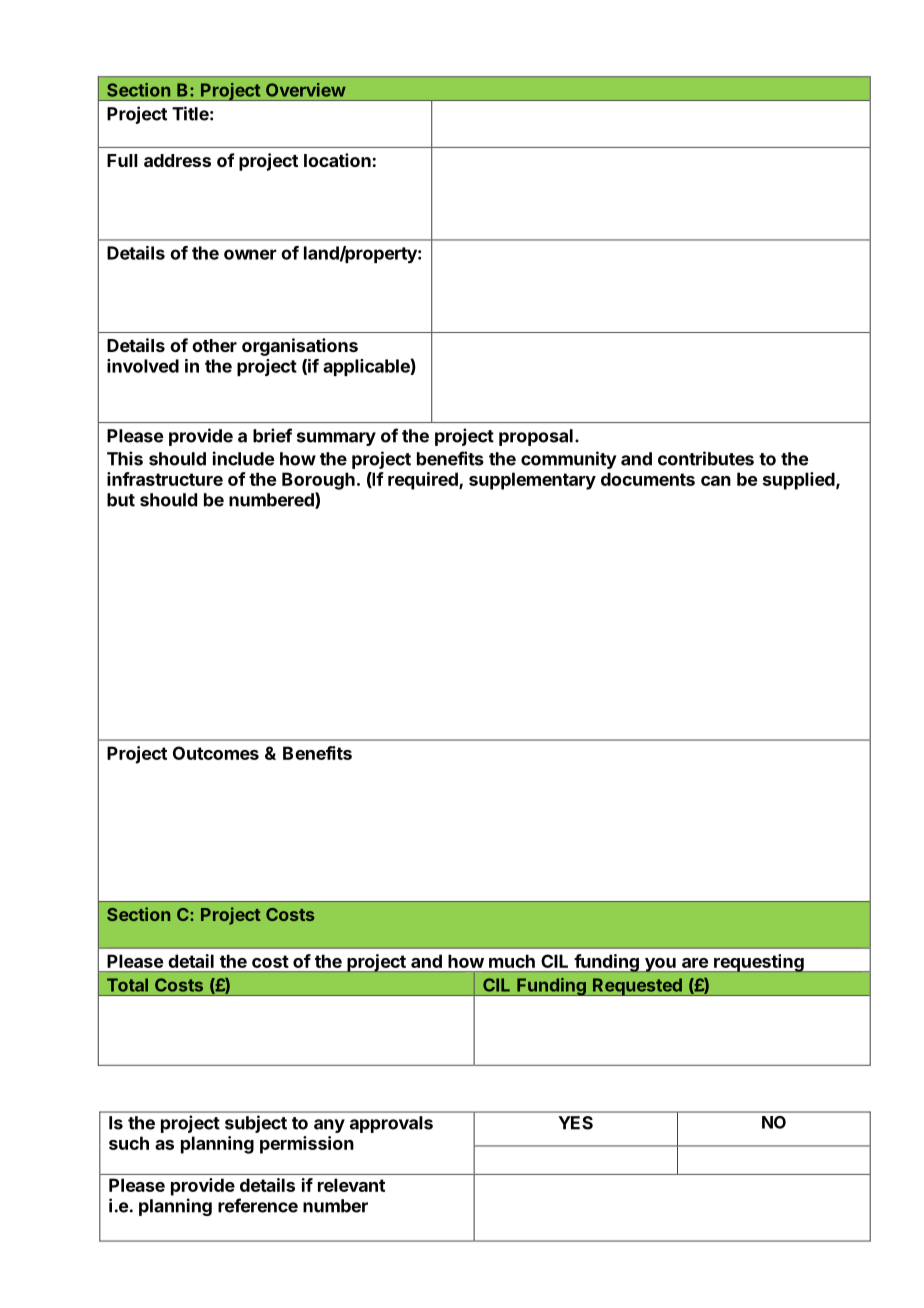  I want to click on much, so click(512, 961).
